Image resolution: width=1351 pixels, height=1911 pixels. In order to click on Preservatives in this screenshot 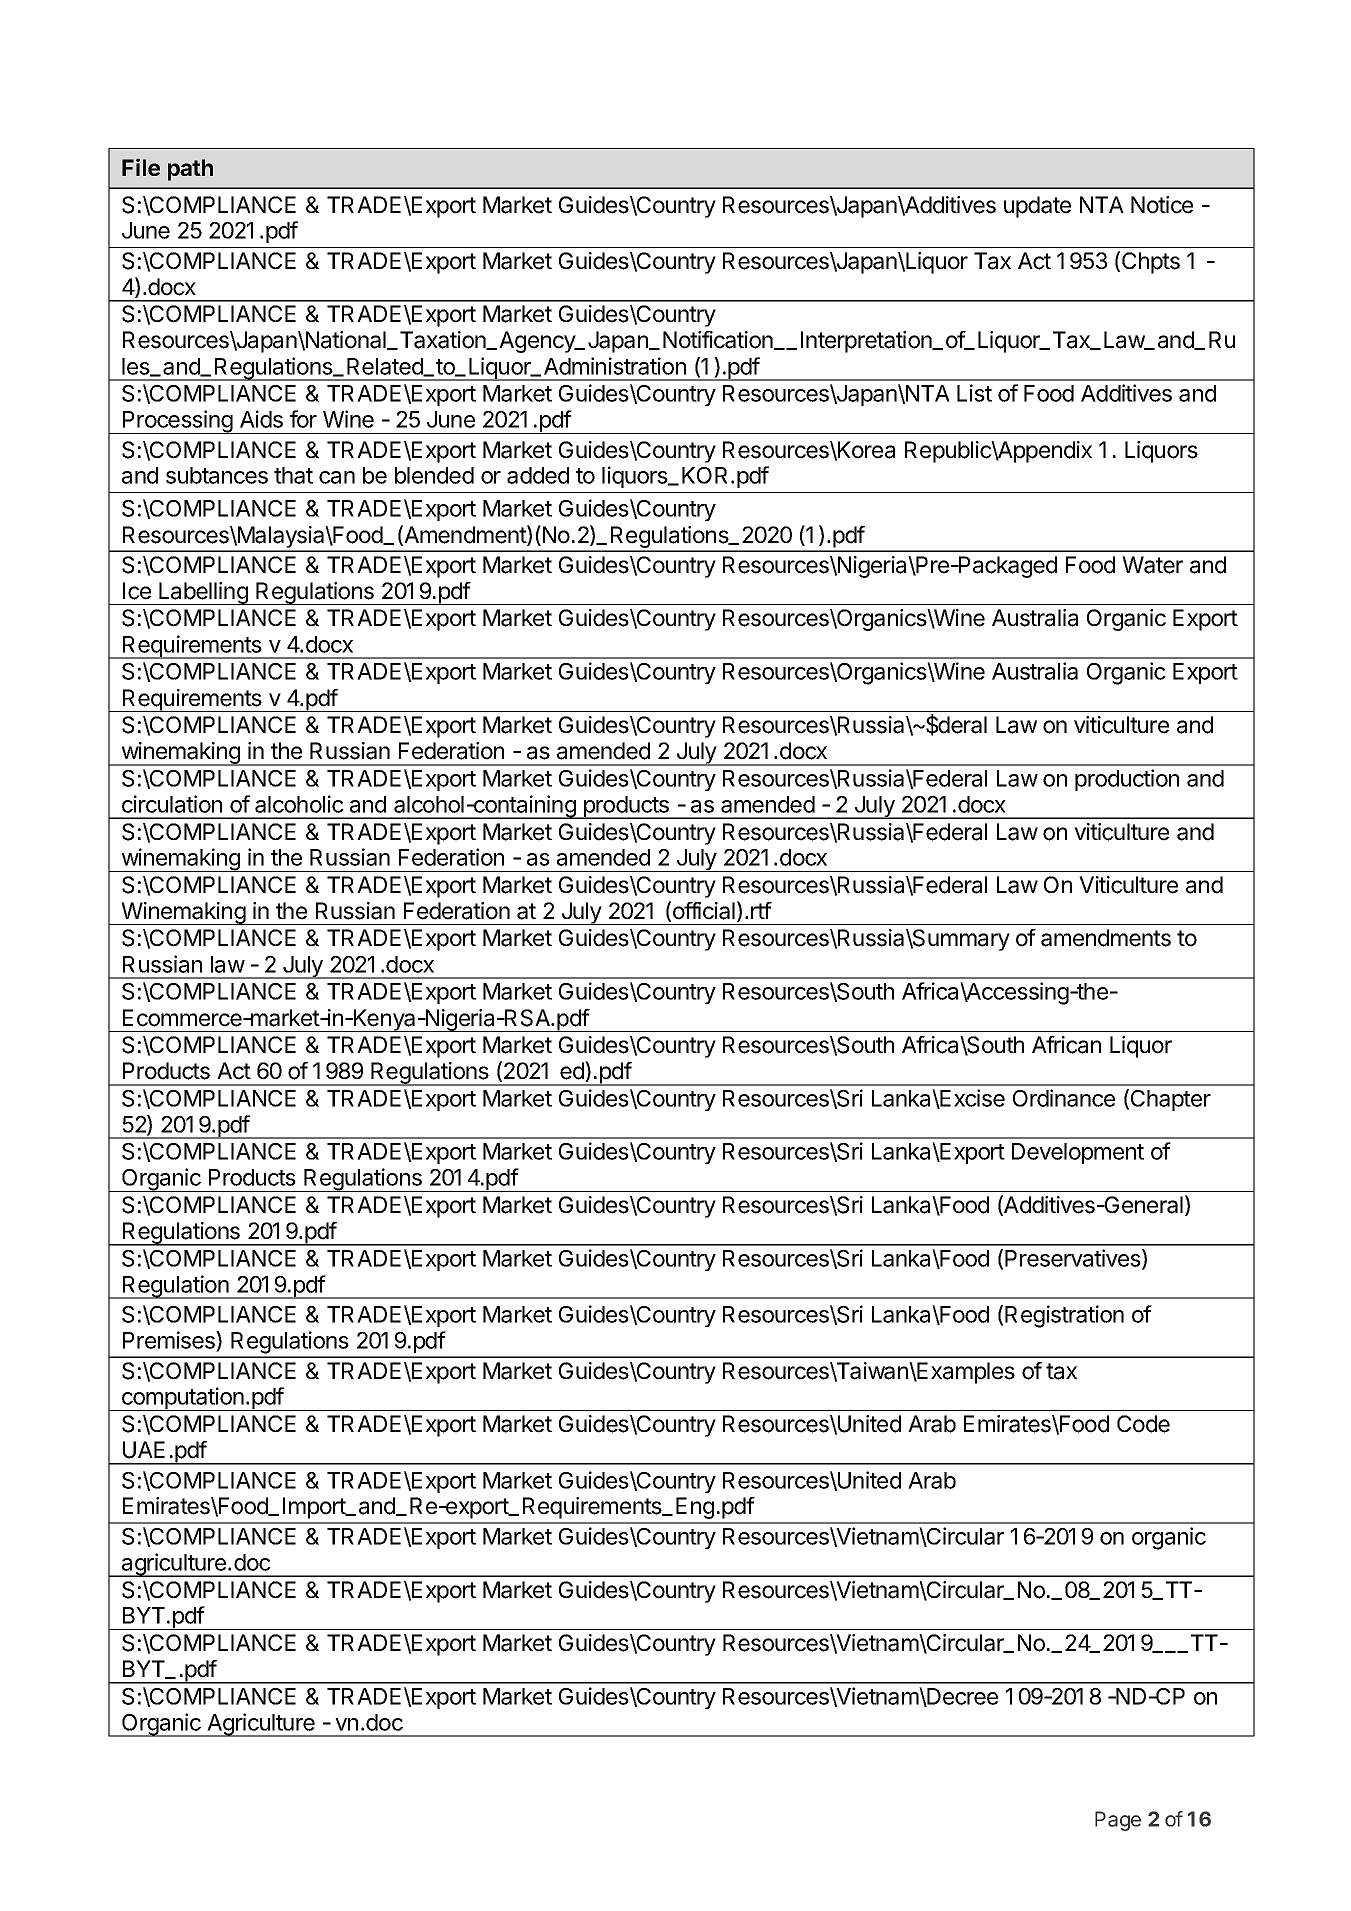, I will do `click(1074, 1259)`.
